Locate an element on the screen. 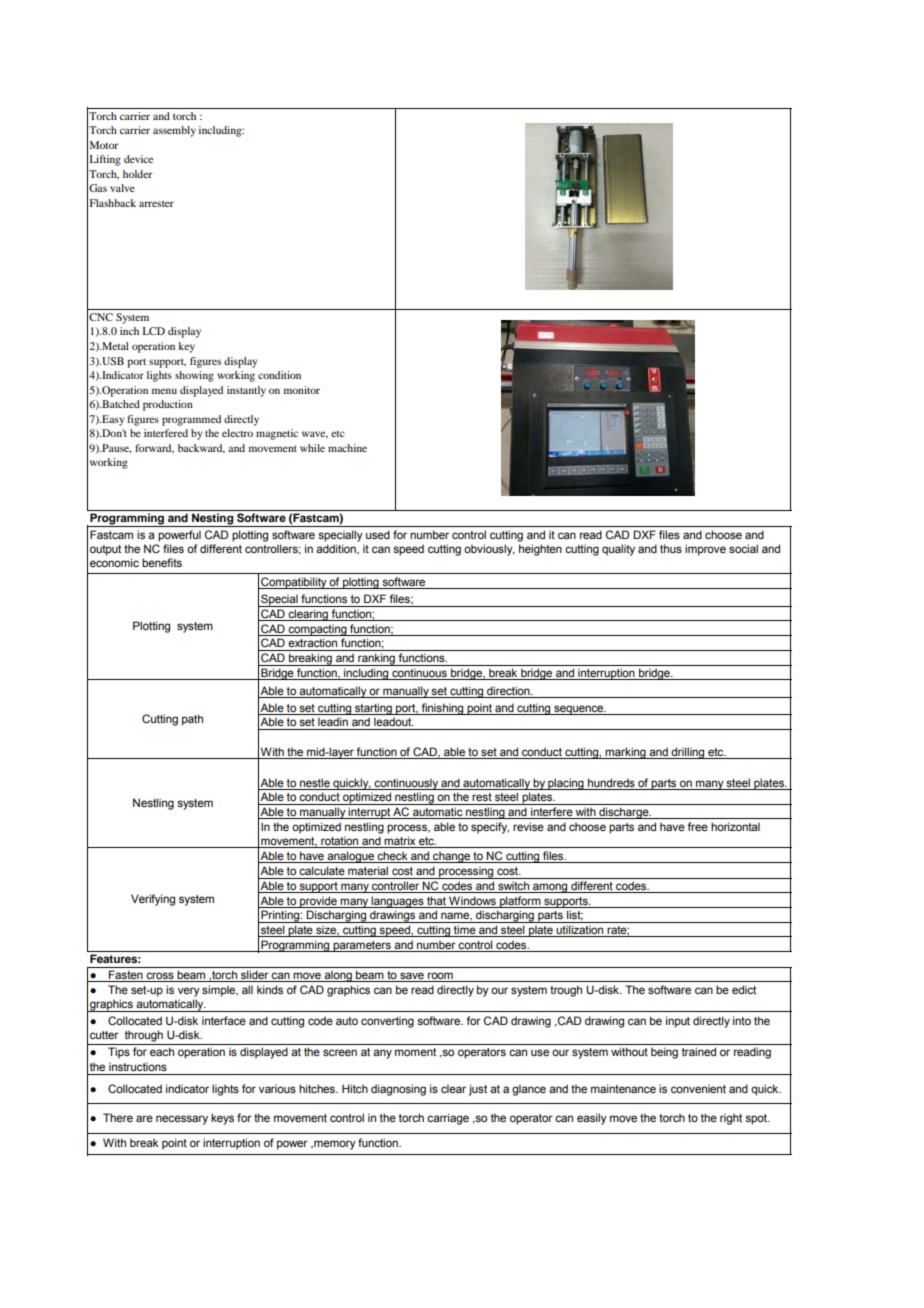 This screenshot has height=1308, width=924. time is located at coordinates (465, 931).
